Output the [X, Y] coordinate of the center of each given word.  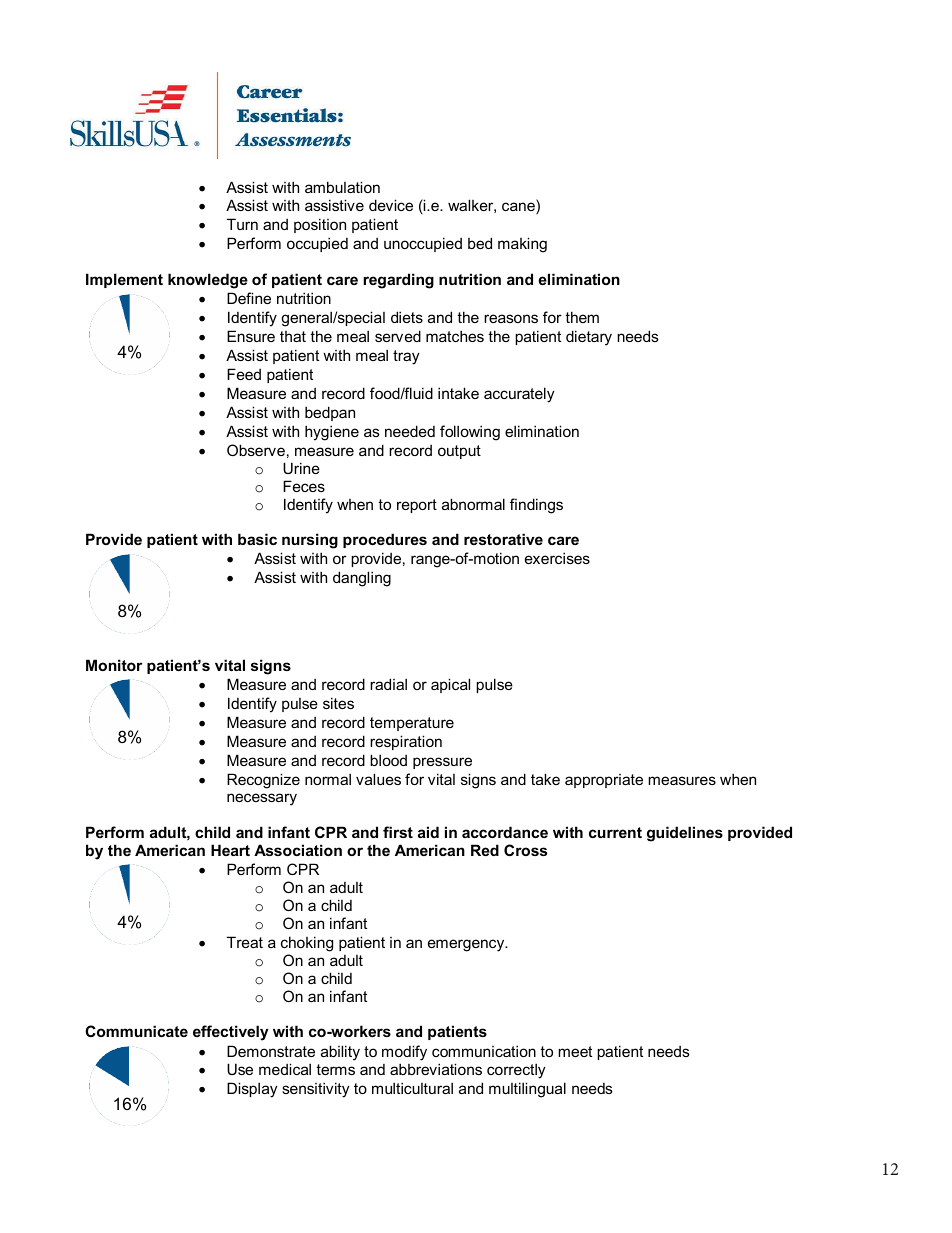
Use [240, 1069]
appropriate [604, 781]
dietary [589, 338]
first [398, 832]
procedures [385, 540]
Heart [230, 850]
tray [406, 357]
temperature [412, 724]
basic [257, 539]
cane [519, 208]
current [615, 832]
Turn [242, 224]
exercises [557, 558]
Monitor [114, 665]
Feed [244, 374]
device [391, 205]
